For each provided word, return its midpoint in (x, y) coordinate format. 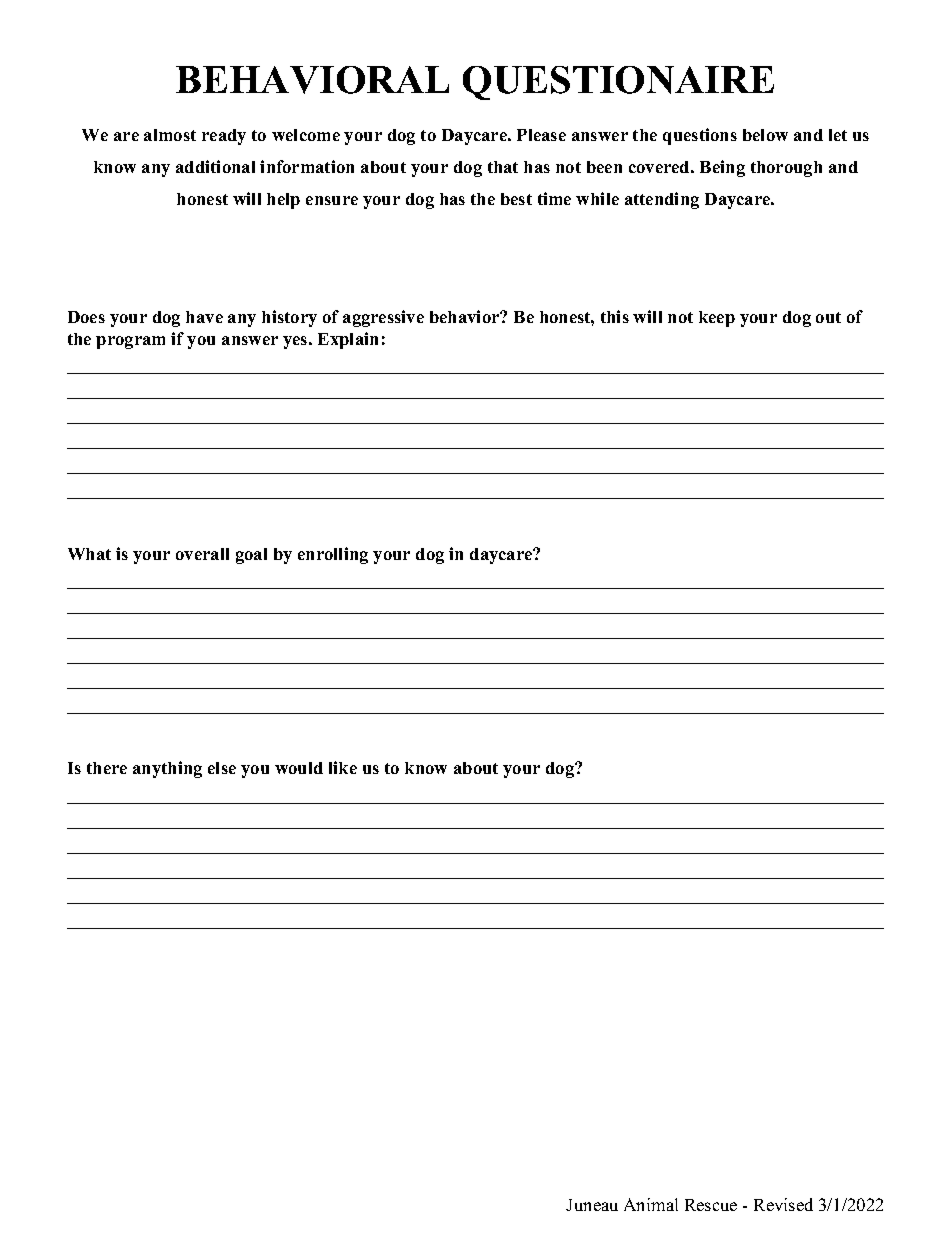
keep (717, 319)
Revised (783, 1204)
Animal (651, 1204)
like (343, 767)
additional (215, 166)
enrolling (333, 555)
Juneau (592, 1205)
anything (167, 769)
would (299, 768)
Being (722, 168)
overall (202, 554)
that (503, 167)
